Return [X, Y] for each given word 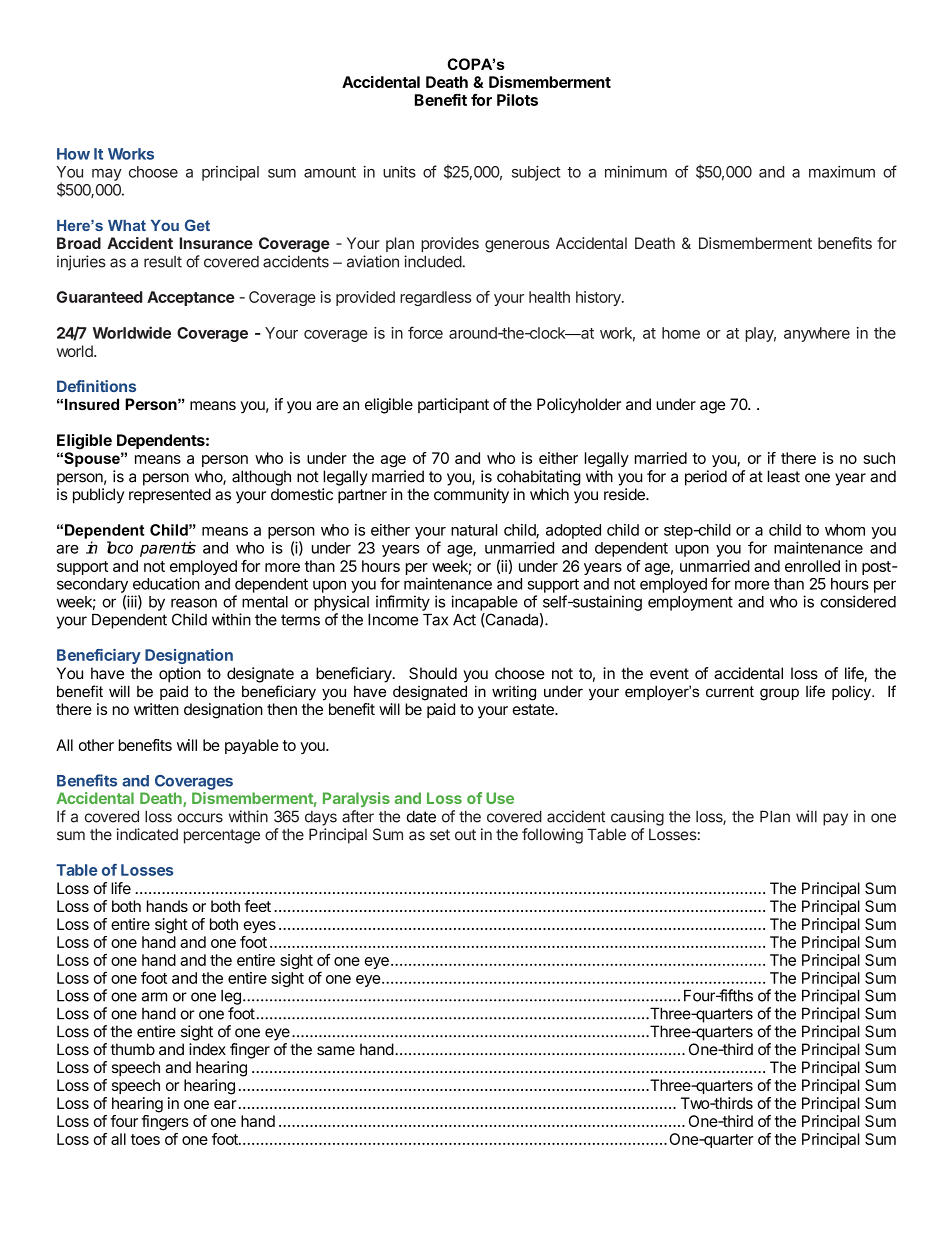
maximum [842, 172]
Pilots [517, 99]
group [779, 694]
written [156, 709]
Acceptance [191, 298]
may [107, 175]
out [465, 835]
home [681, 333]
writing [514, 693]
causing [637, 818]
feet [258, 906]
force [425, 332]
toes [145, 1139]
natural [474, 530]
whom [845, 530]
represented [170, 496]
